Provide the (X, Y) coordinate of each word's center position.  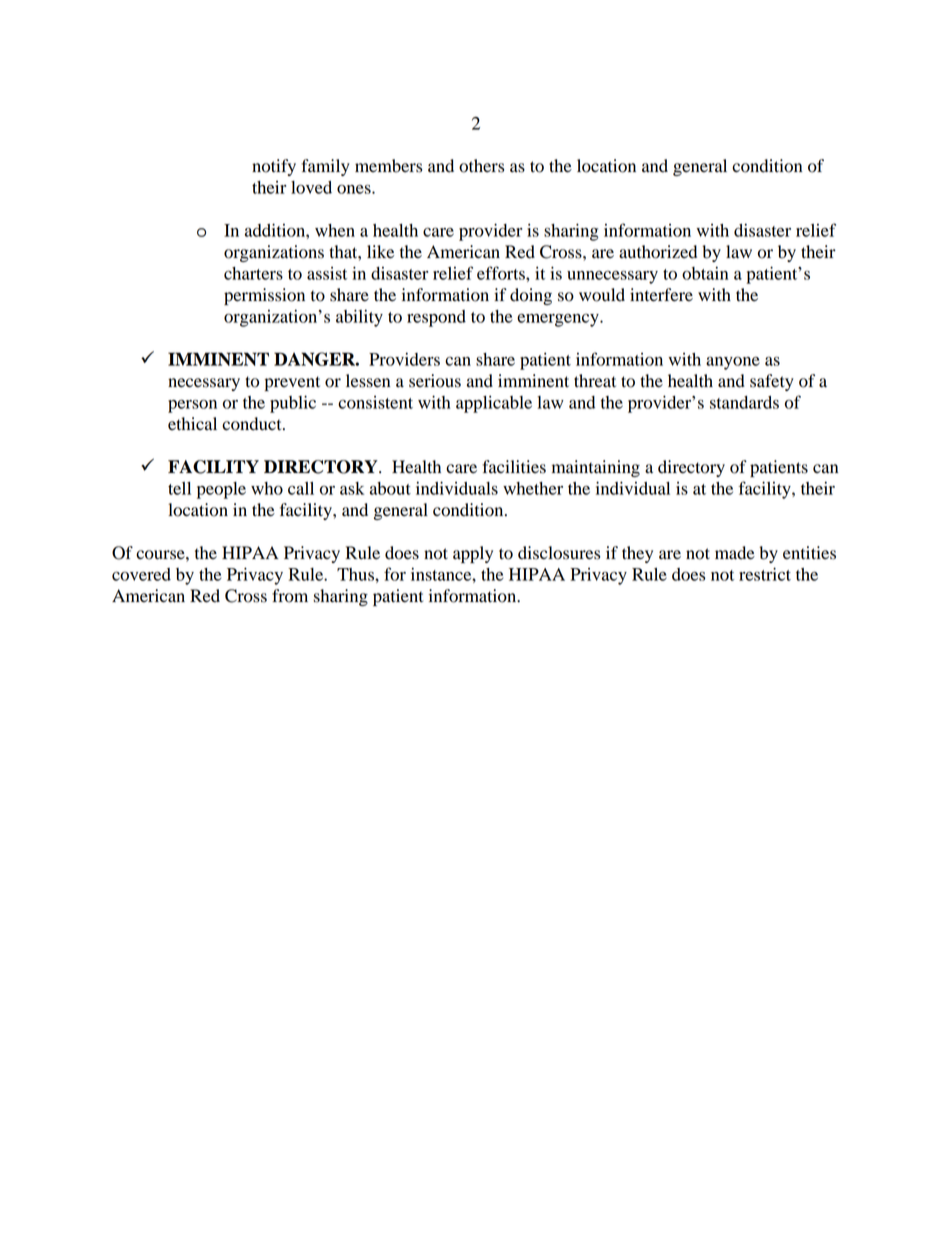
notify (274, 167)
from (290, 596)
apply (473, 554)
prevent (292, 383)
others (481, 166)
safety (772, 382)
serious (435, 381)
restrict (765, 574)
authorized (658, 252)
